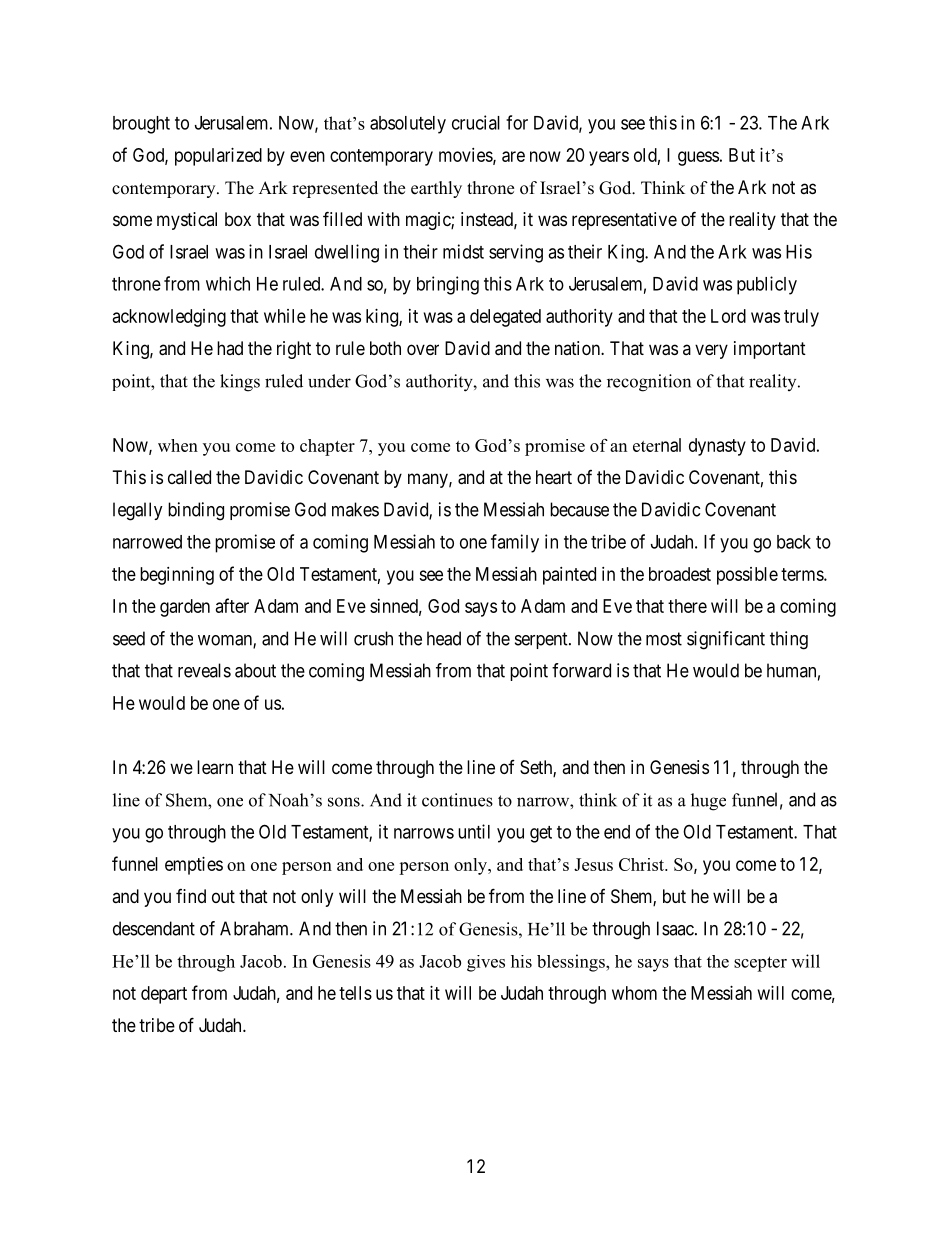 The height and width of the screenshot is (1233, 952). I want to click on possible, so click(747, 576).
